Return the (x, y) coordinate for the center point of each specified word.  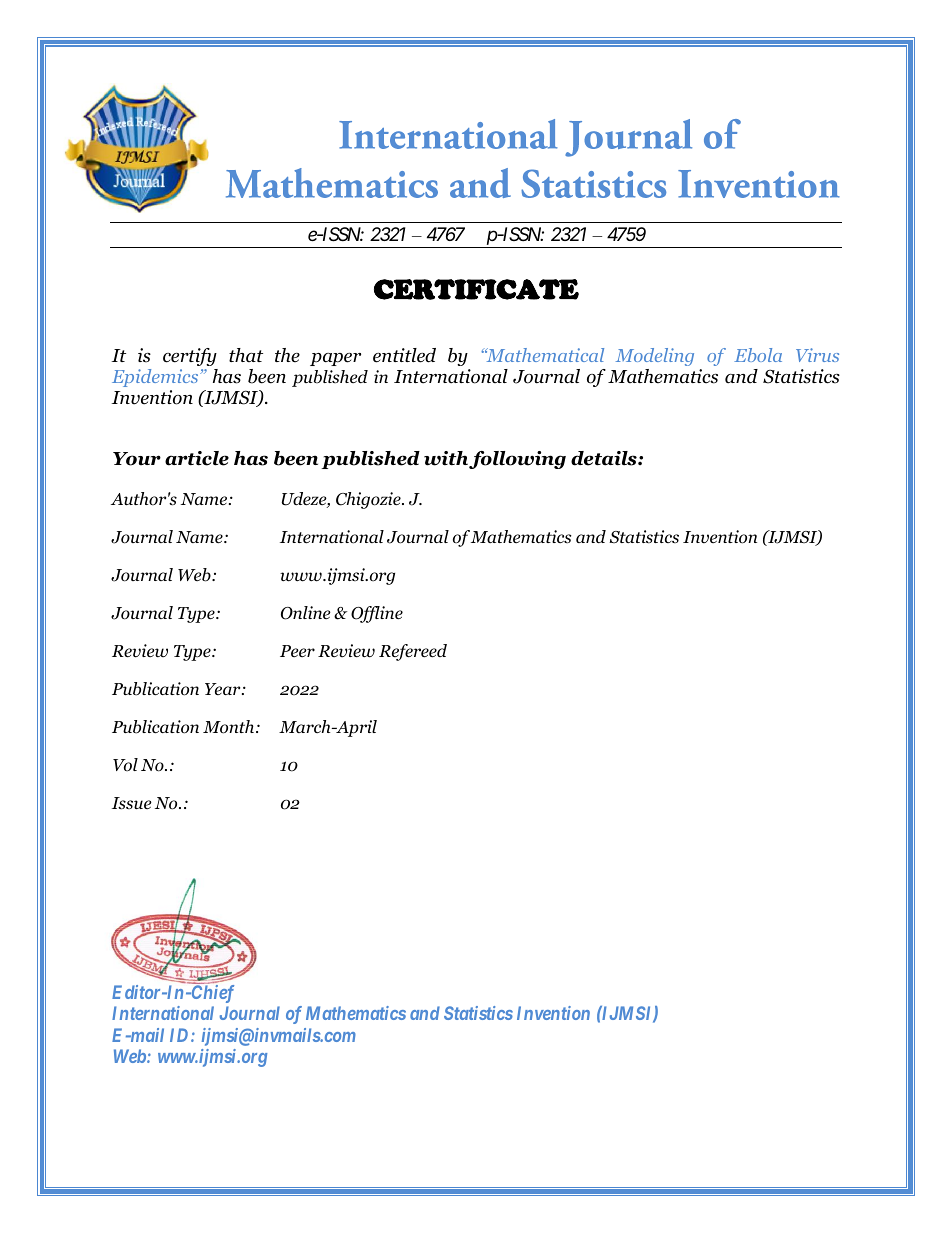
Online (306, 613)
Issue (132, 803)
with (447, 459)
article (197, 458)
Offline (377, 614)
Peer (297, 651)
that (246, 355)
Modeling (655, 357)
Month (230, 727)
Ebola (758, 355)
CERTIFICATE (476, 289)
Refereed (413, 652)
